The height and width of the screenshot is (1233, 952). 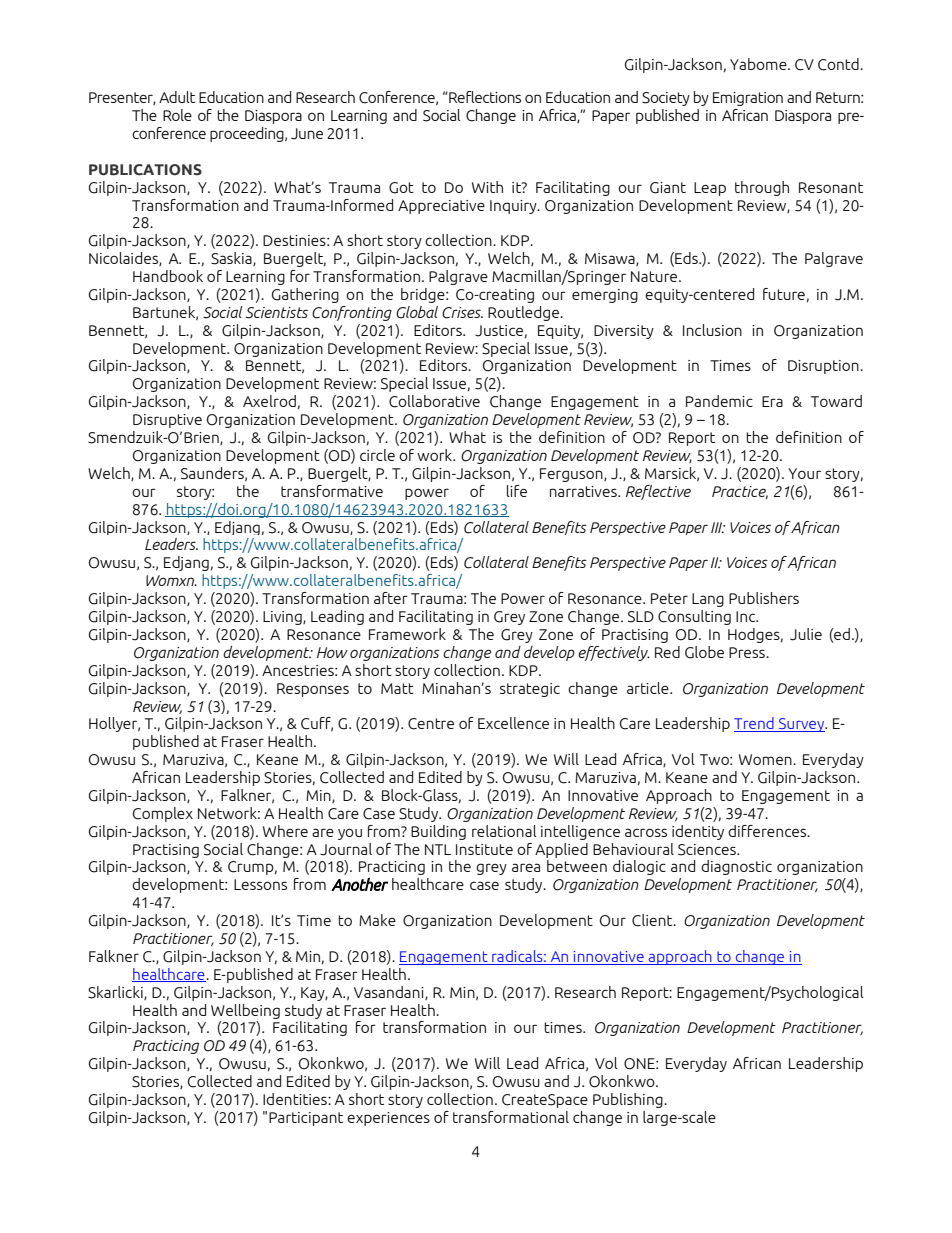 What do you see at coordinates (283, 618) in the screenshot?
I see `Living` at bounding box center [283, 618].
